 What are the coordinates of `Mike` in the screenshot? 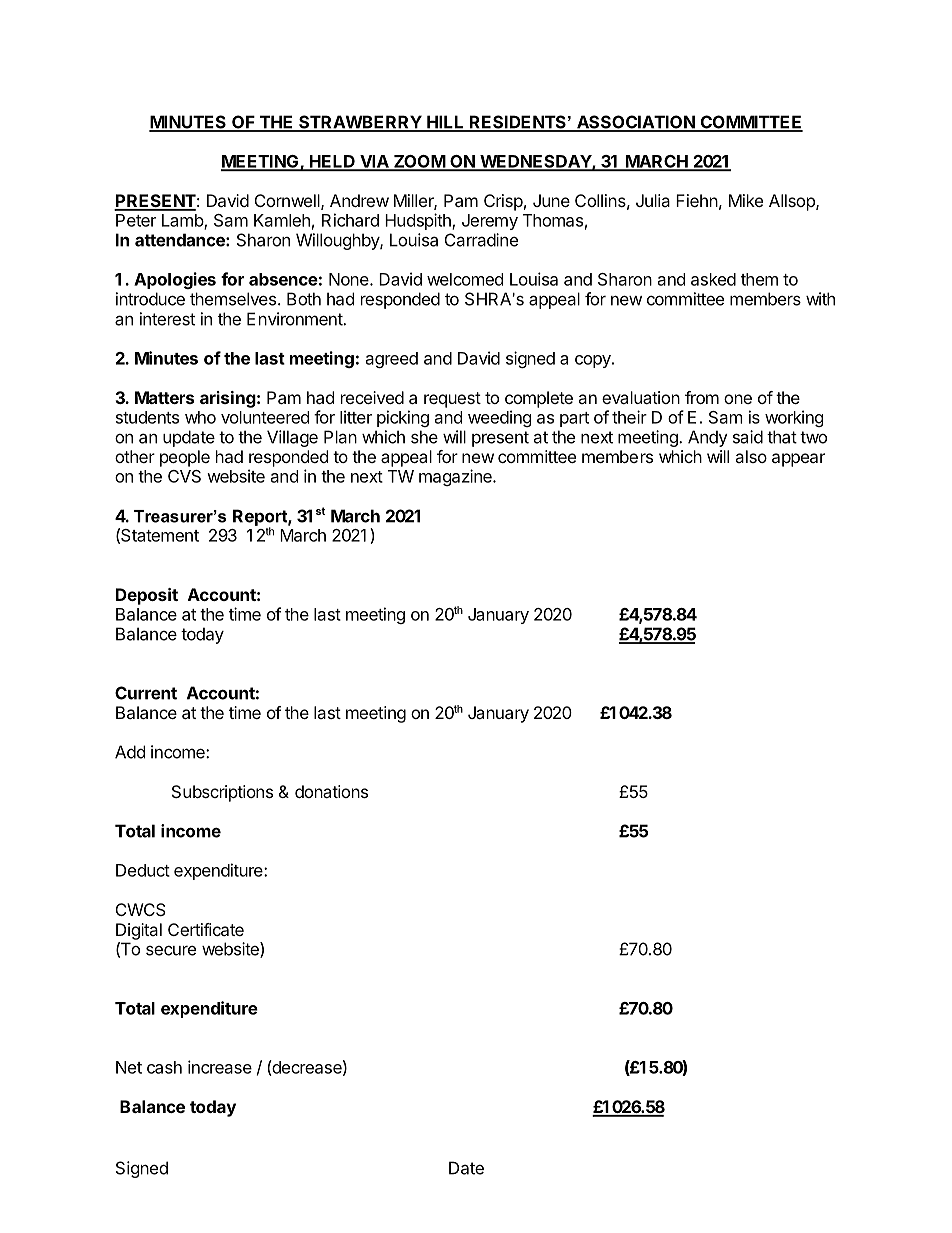 It's located at (746, 200).
